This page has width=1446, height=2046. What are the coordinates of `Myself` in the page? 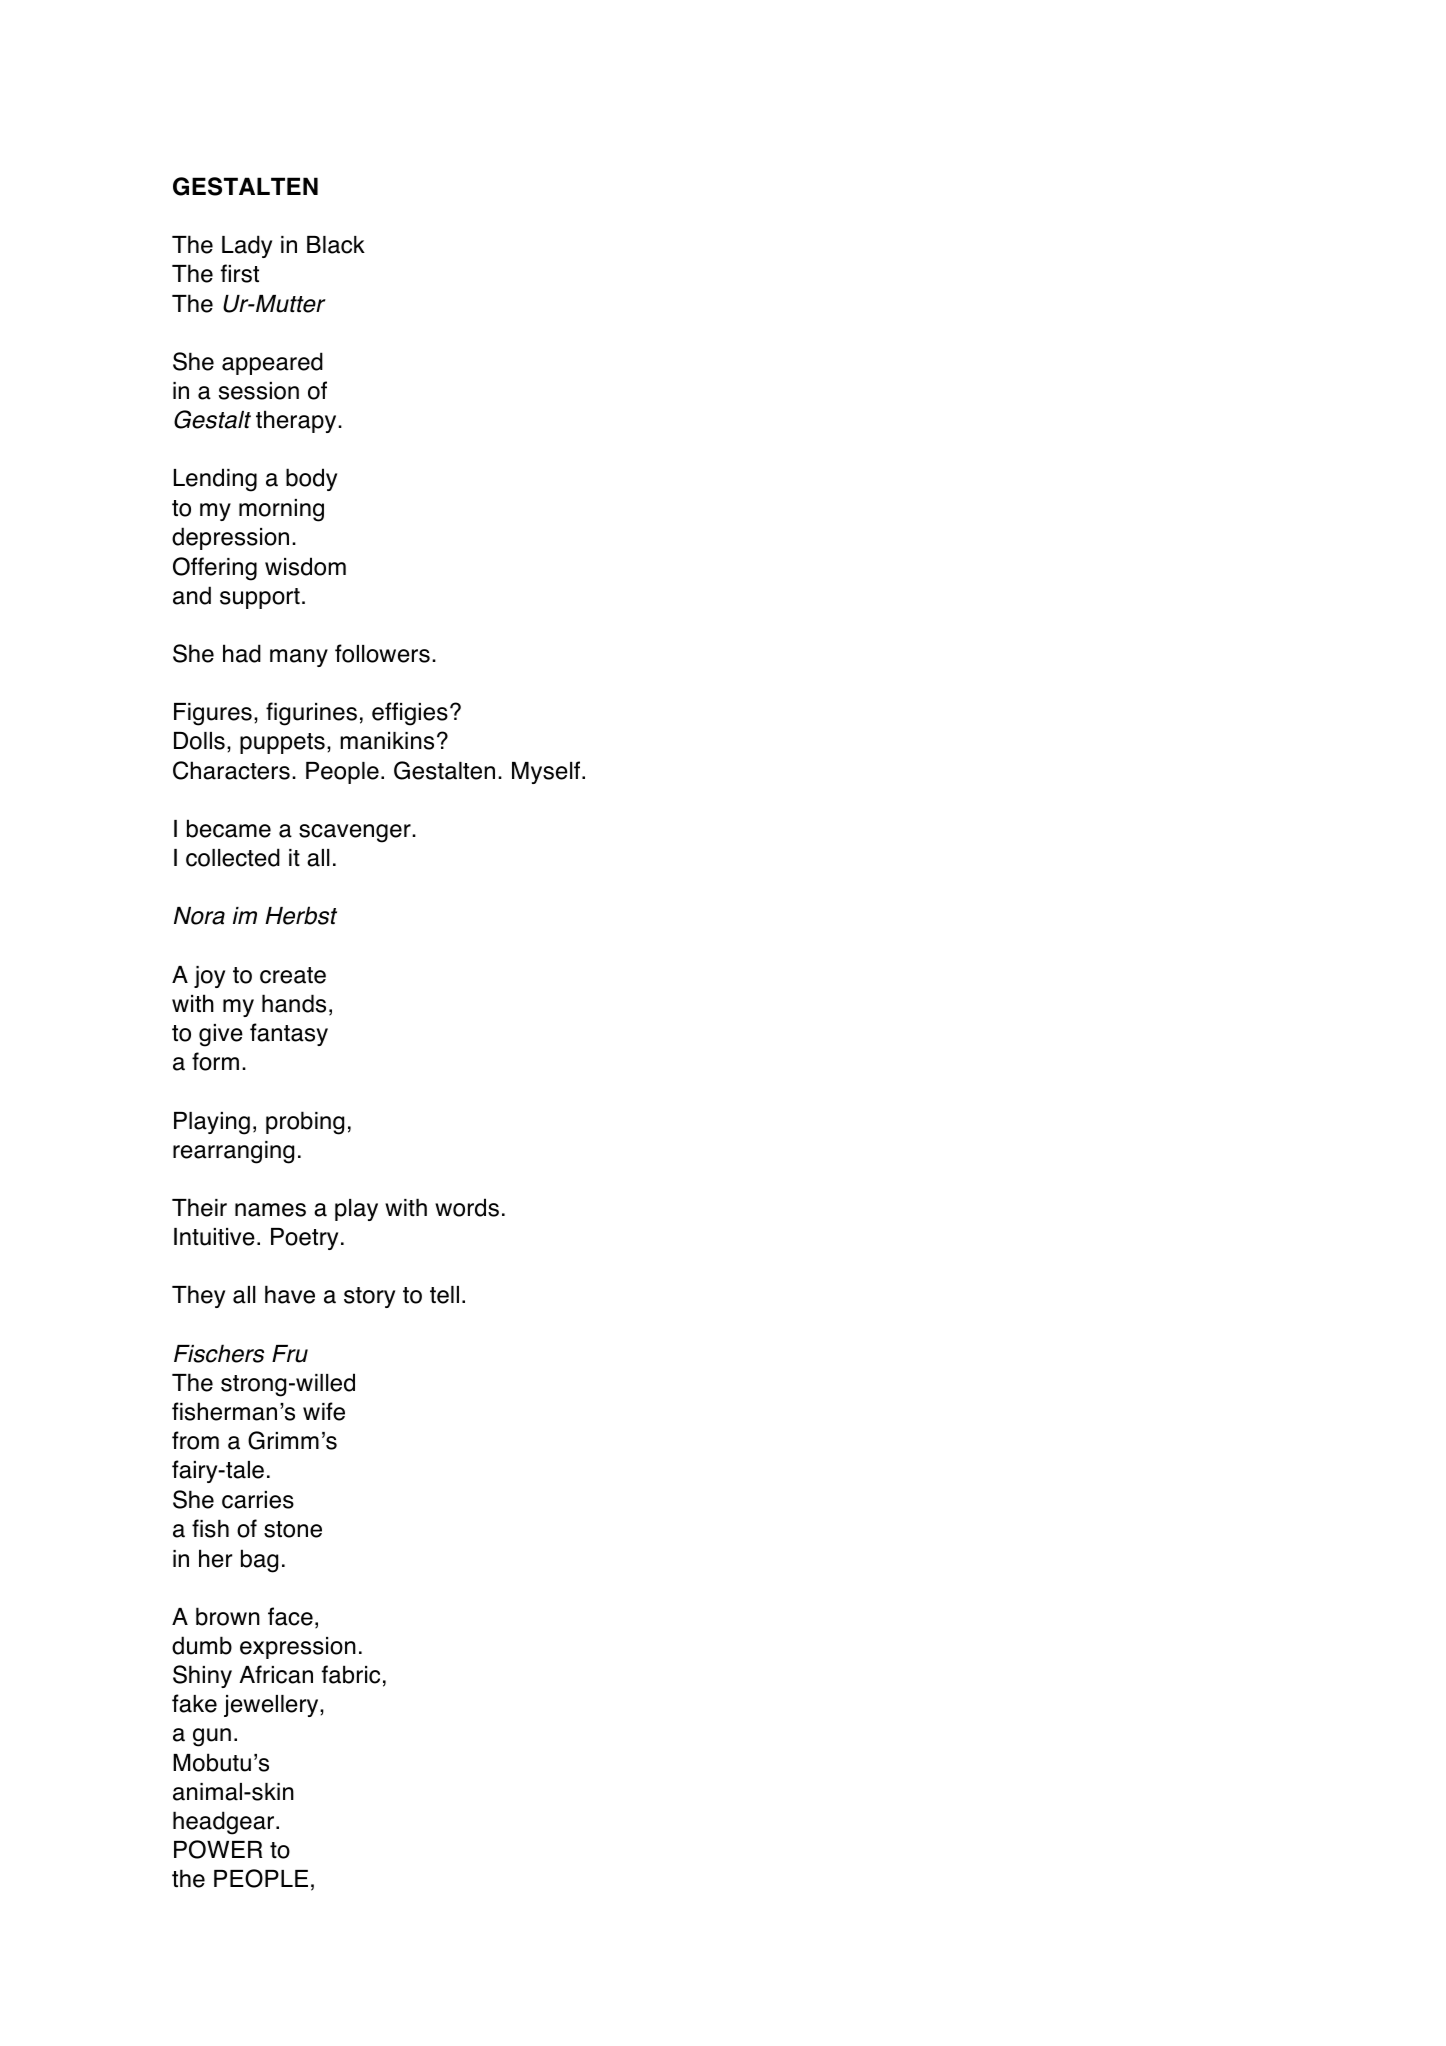 It's located at (547, 772).
